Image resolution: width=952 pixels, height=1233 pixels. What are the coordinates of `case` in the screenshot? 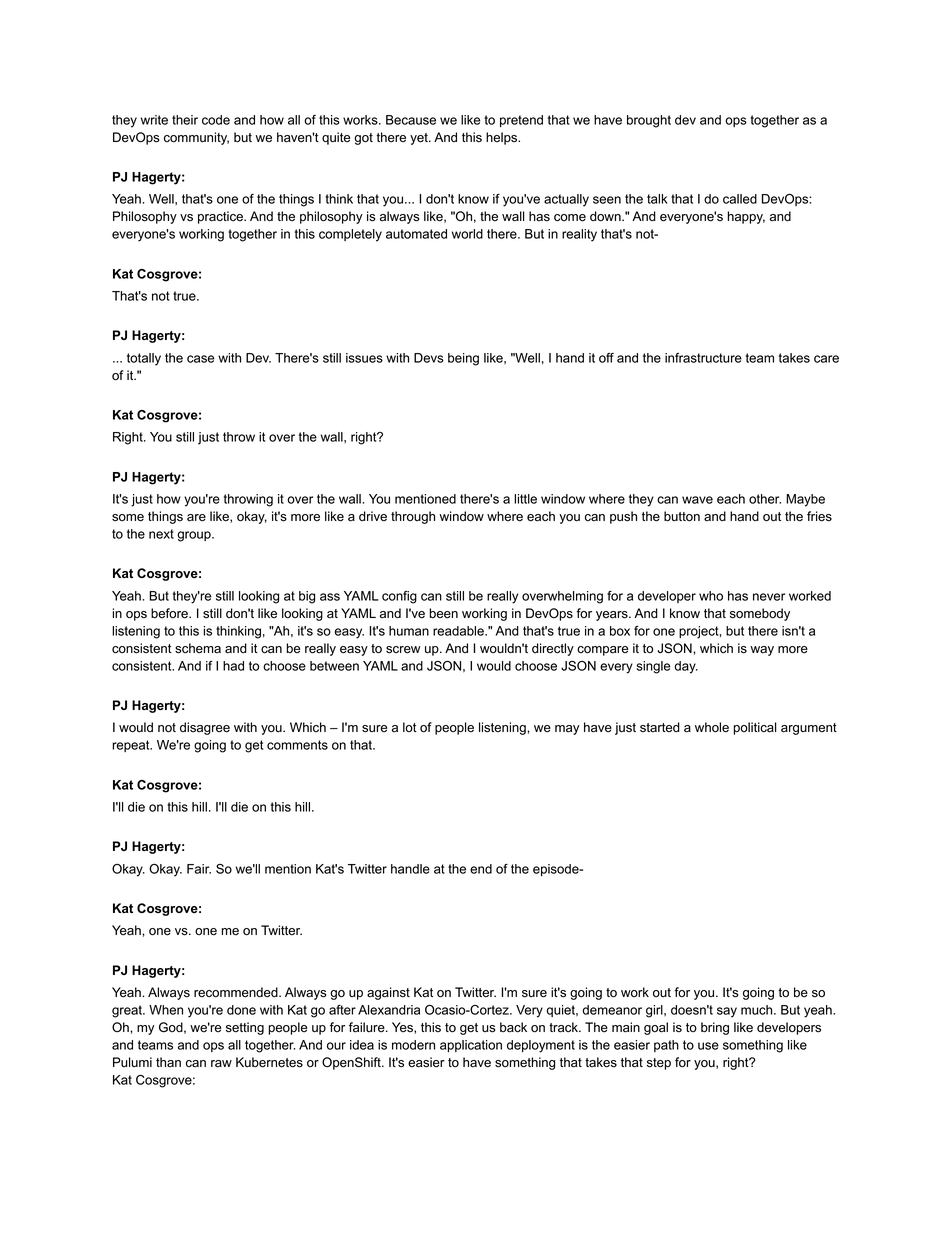 It's located at (201, 359).
